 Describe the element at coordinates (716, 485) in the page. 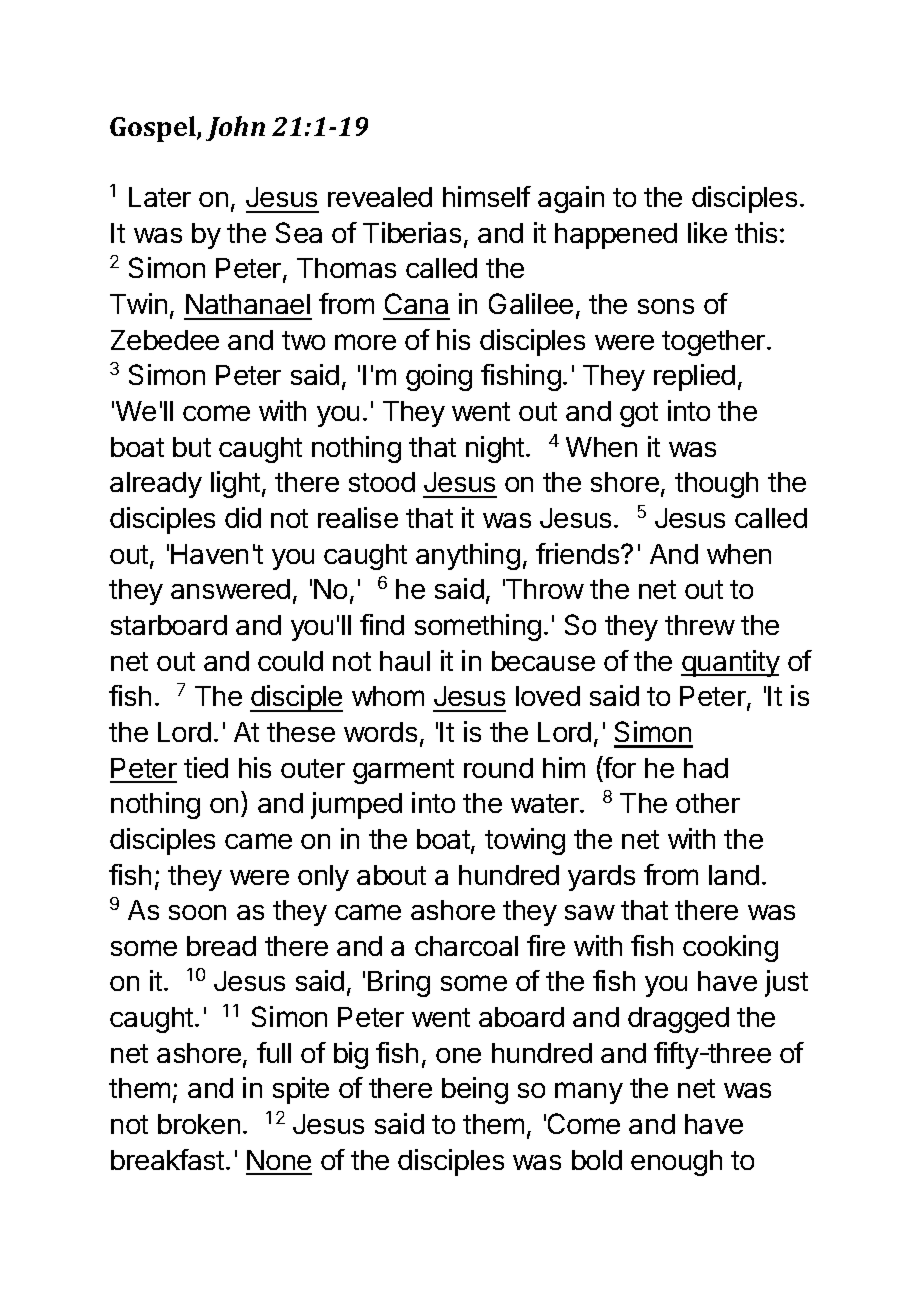

I see `though` at that location.
